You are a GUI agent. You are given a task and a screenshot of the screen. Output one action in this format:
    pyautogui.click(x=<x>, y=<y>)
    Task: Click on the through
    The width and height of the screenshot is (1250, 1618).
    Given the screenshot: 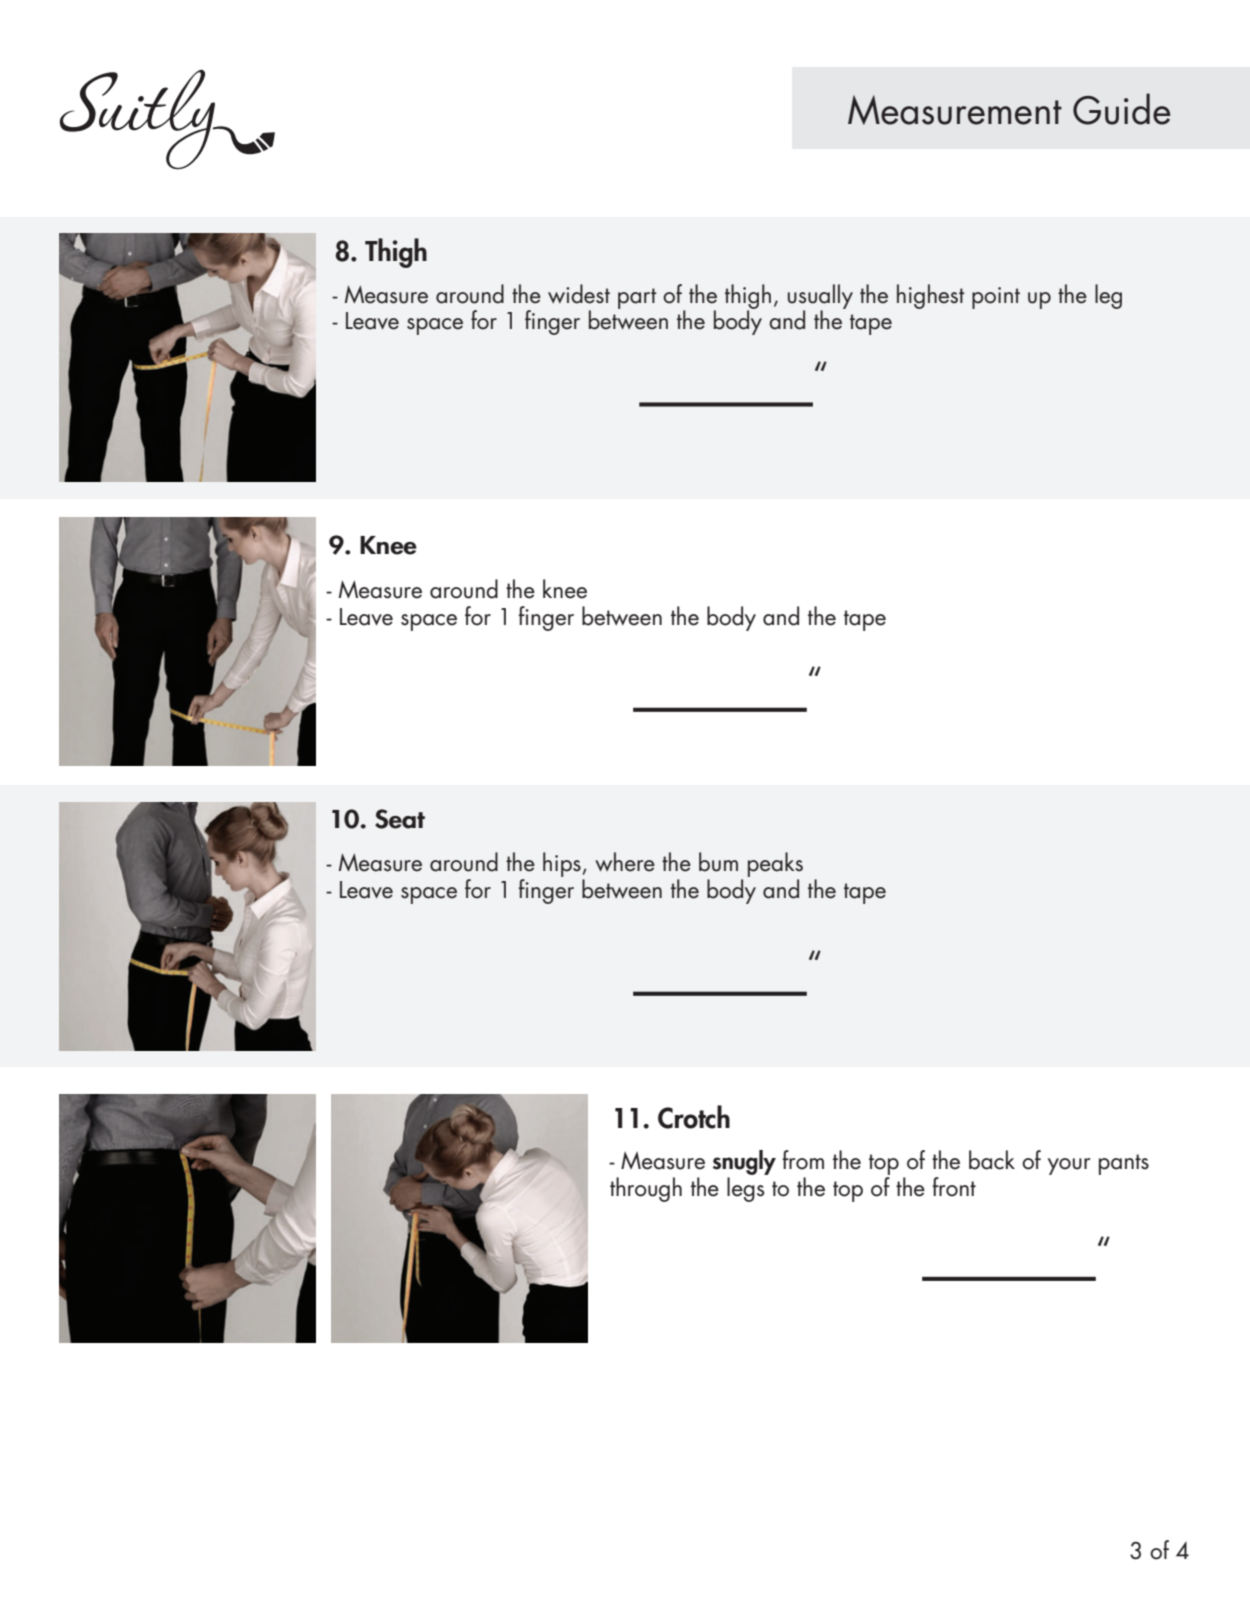 What is the action you would take?
    pyautogui.click(x=646, y=1189)
